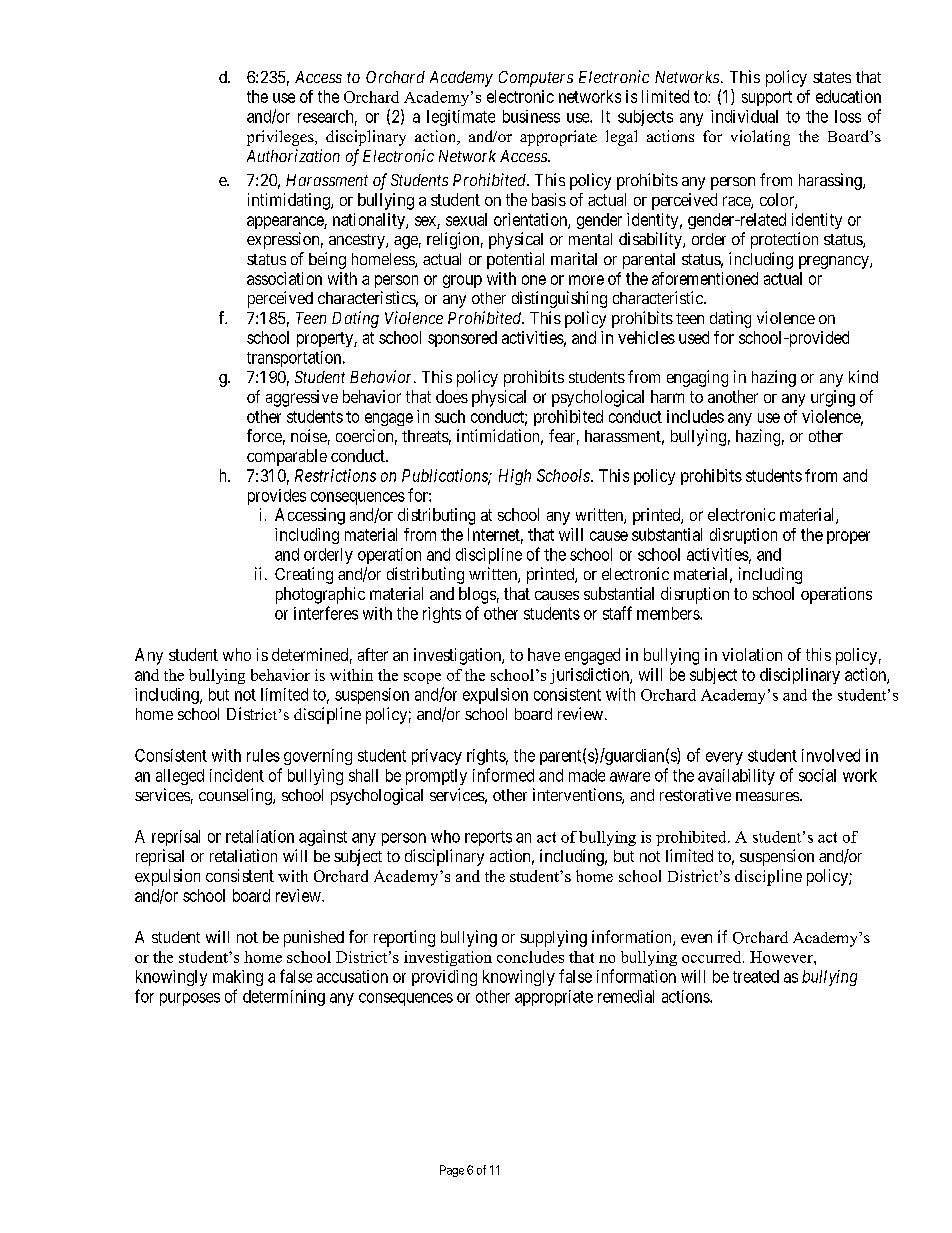 This image has height=1233, width=952. Describe the element at coordinates (503, 775) in the image. I see `informed` at that location.
